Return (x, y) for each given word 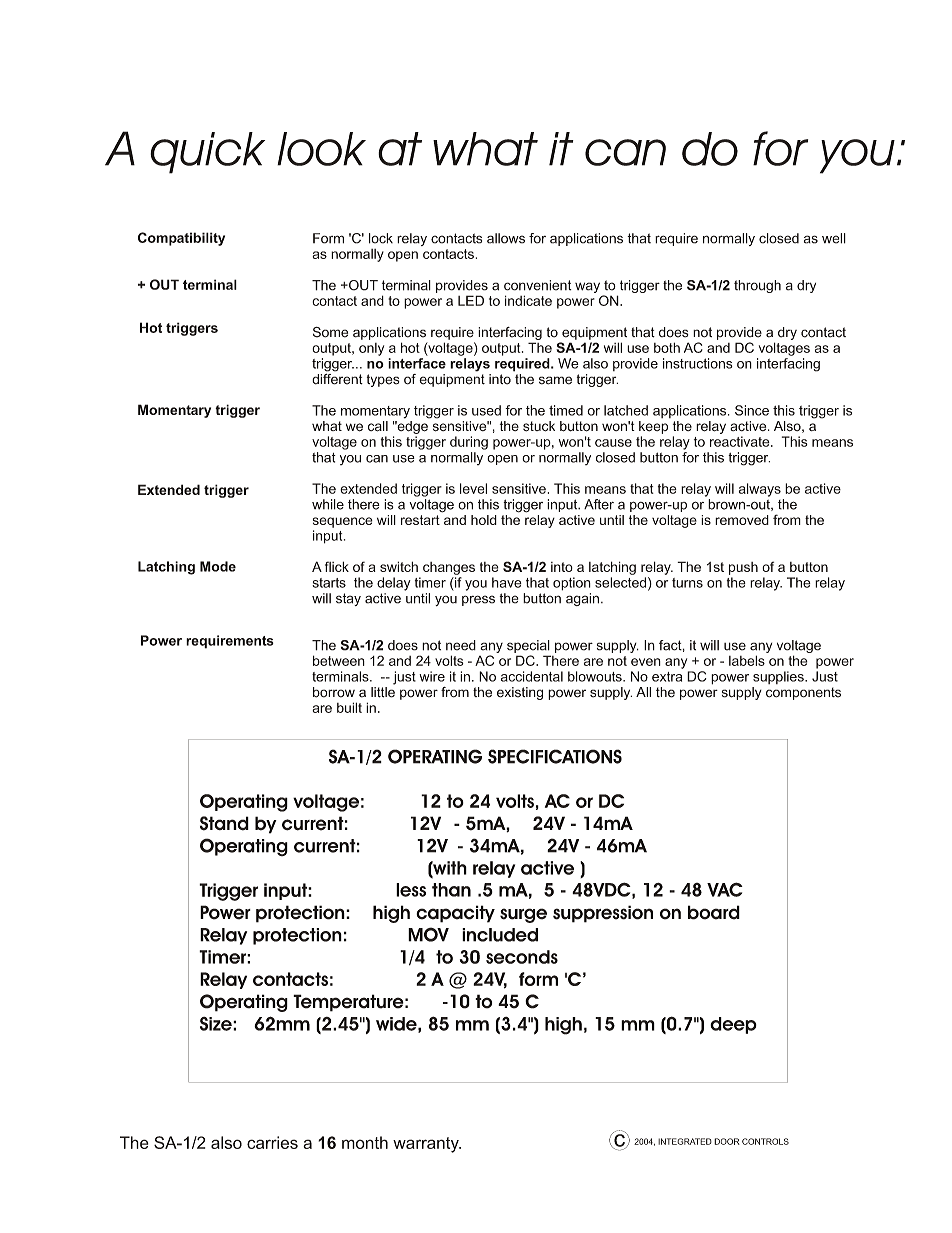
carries (272, 1142)
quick (207, 153)
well (834, 238)
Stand (224, 823)
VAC (725, 889)
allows (506, 238)
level (473, 488)
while (328, 504)
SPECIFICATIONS (555, 756)
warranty (427, 1145)
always (760, 490)
